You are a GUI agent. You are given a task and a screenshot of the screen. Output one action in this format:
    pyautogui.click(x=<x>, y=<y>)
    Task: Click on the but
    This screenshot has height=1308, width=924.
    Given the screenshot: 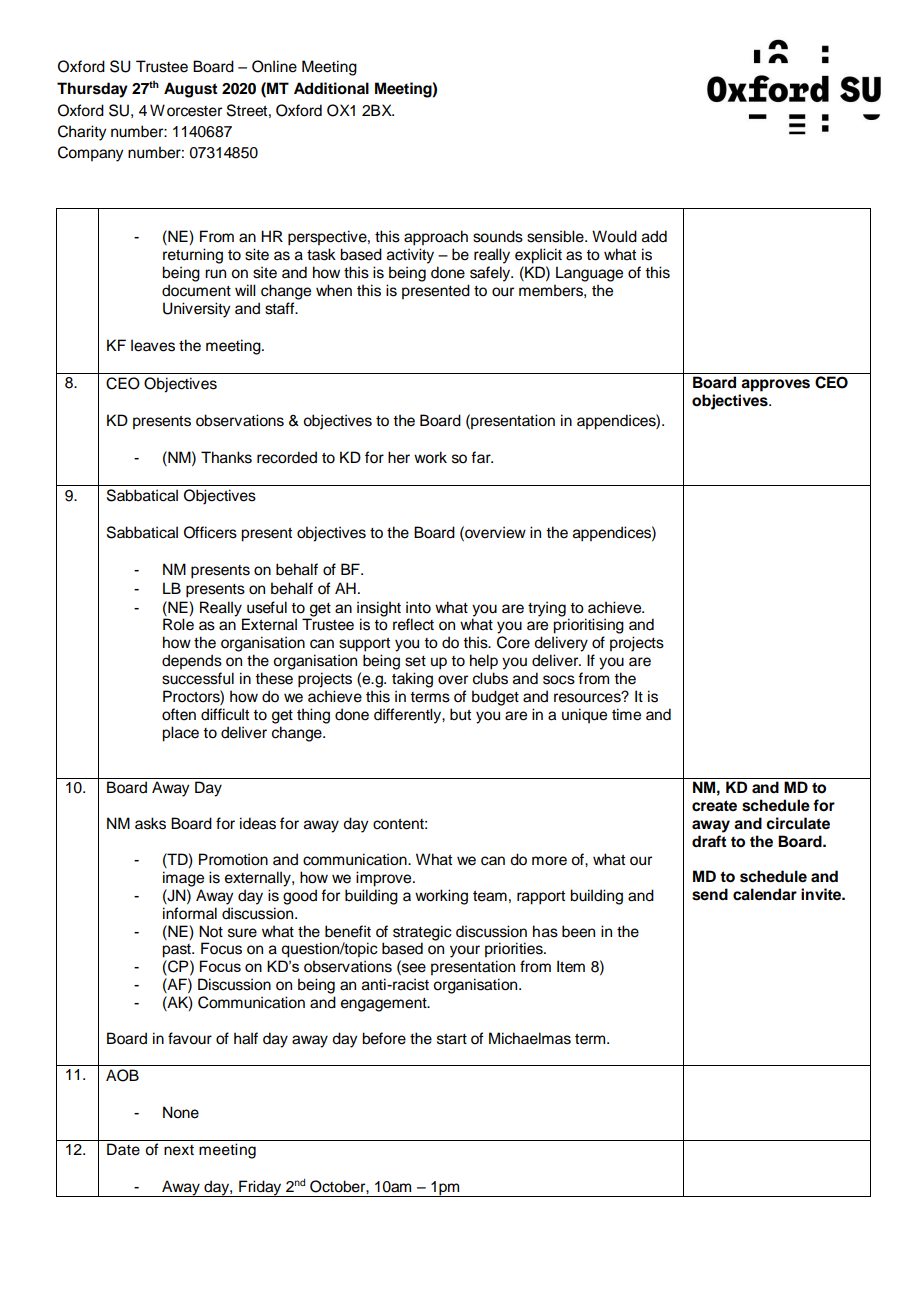 What is the action you would take?
    pyautogui.click(x=460, y=714)
